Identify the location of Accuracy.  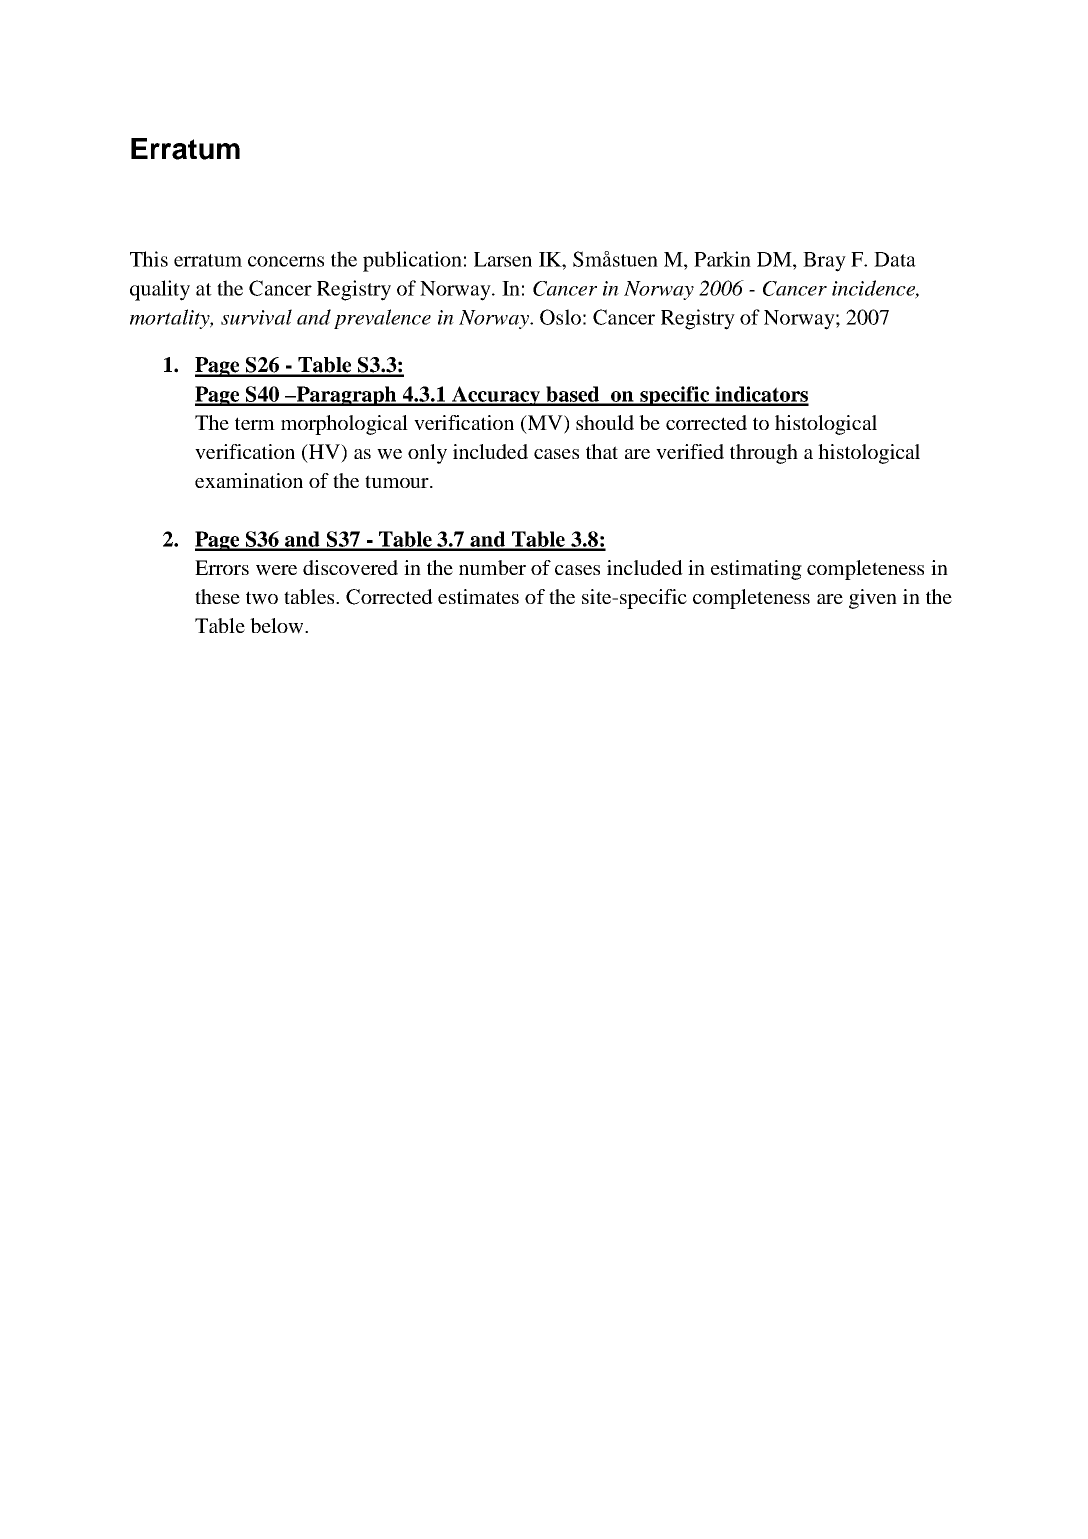
(496, 396).
